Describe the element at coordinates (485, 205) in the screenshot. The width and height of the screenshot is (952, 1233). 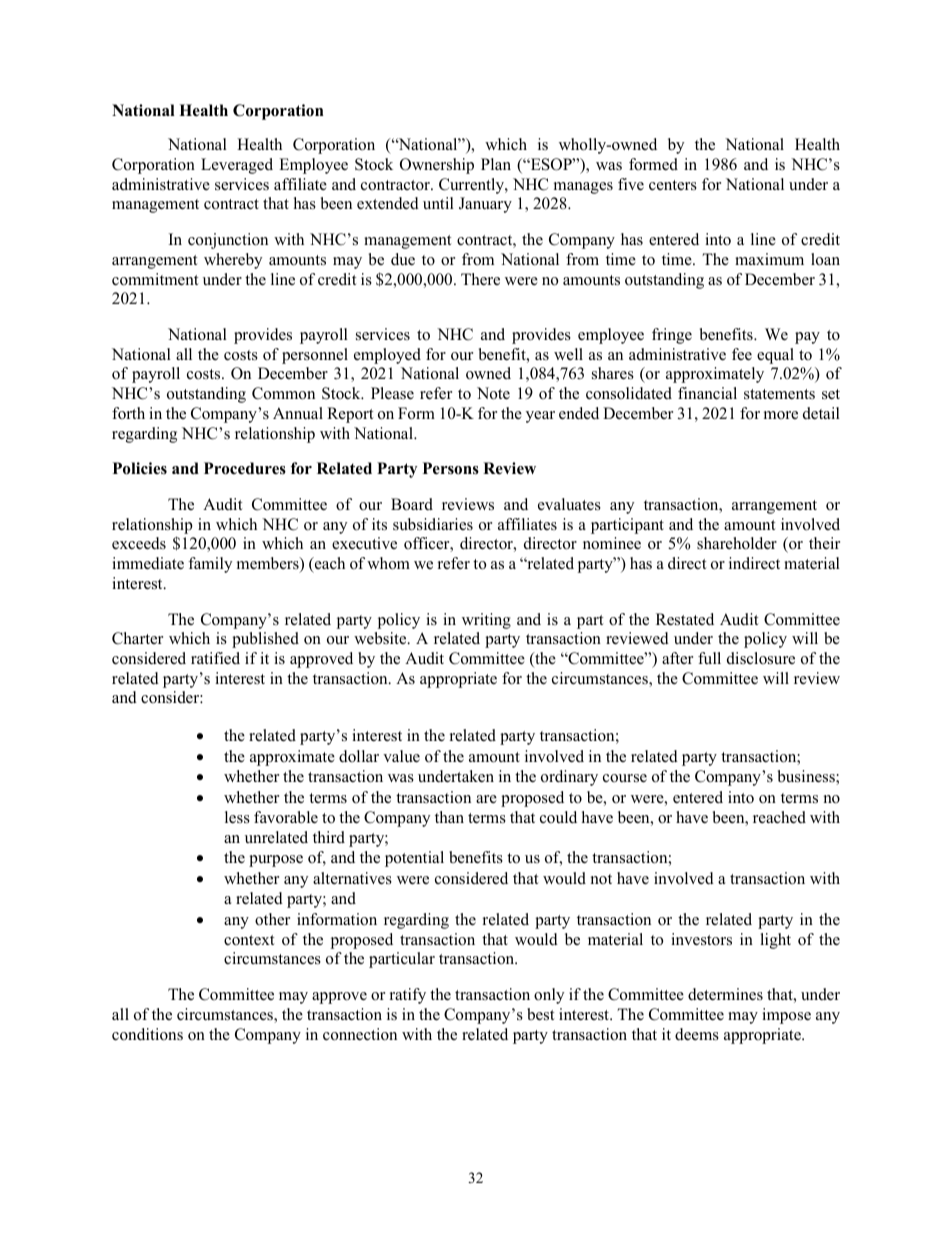
I see `January` at that location.
